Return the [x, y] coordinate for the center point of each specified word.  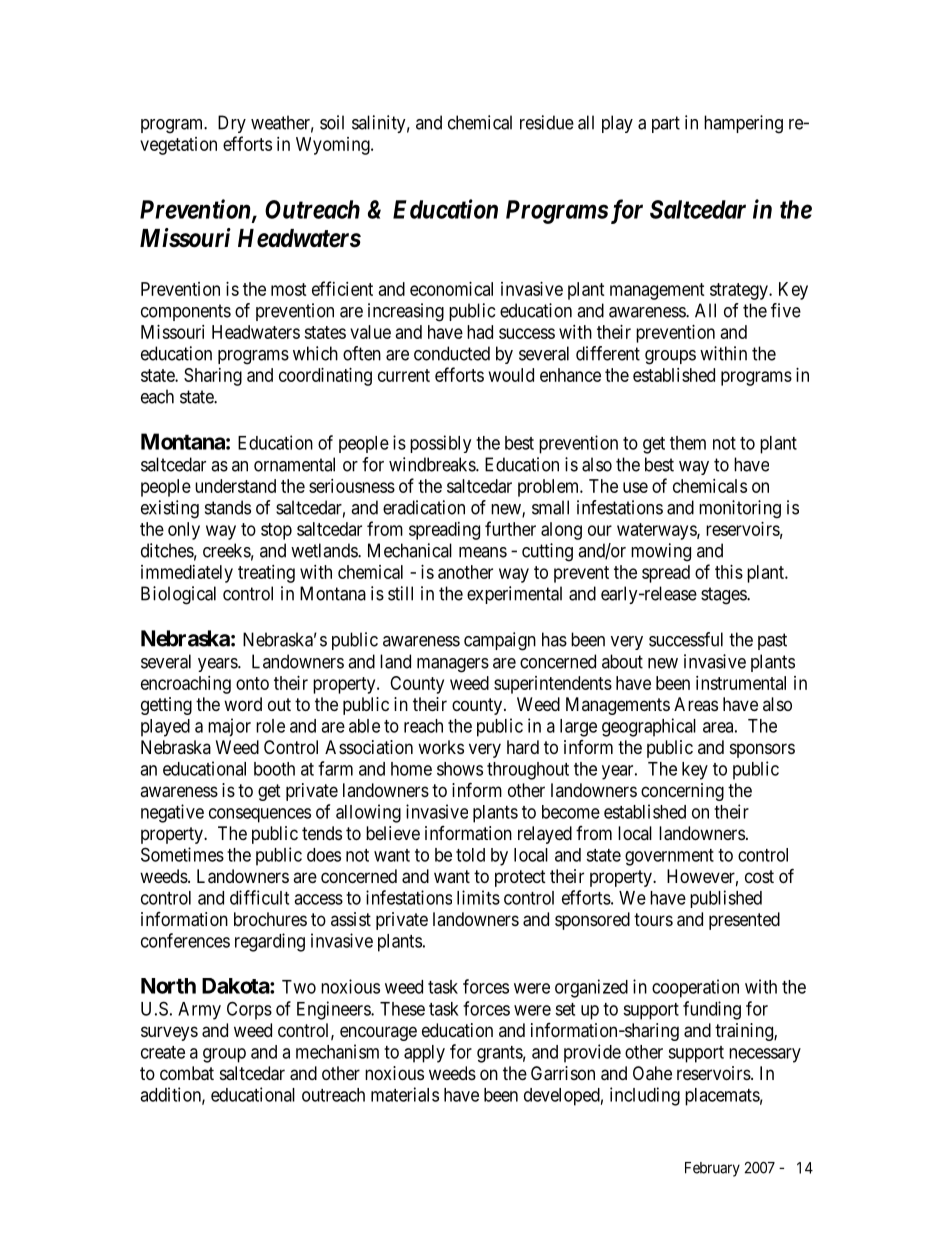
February [712, 1169]
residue [547, 122]
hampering [743, 124]
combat [187, 1073]
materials [405, 1094]
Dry [232, 124]
